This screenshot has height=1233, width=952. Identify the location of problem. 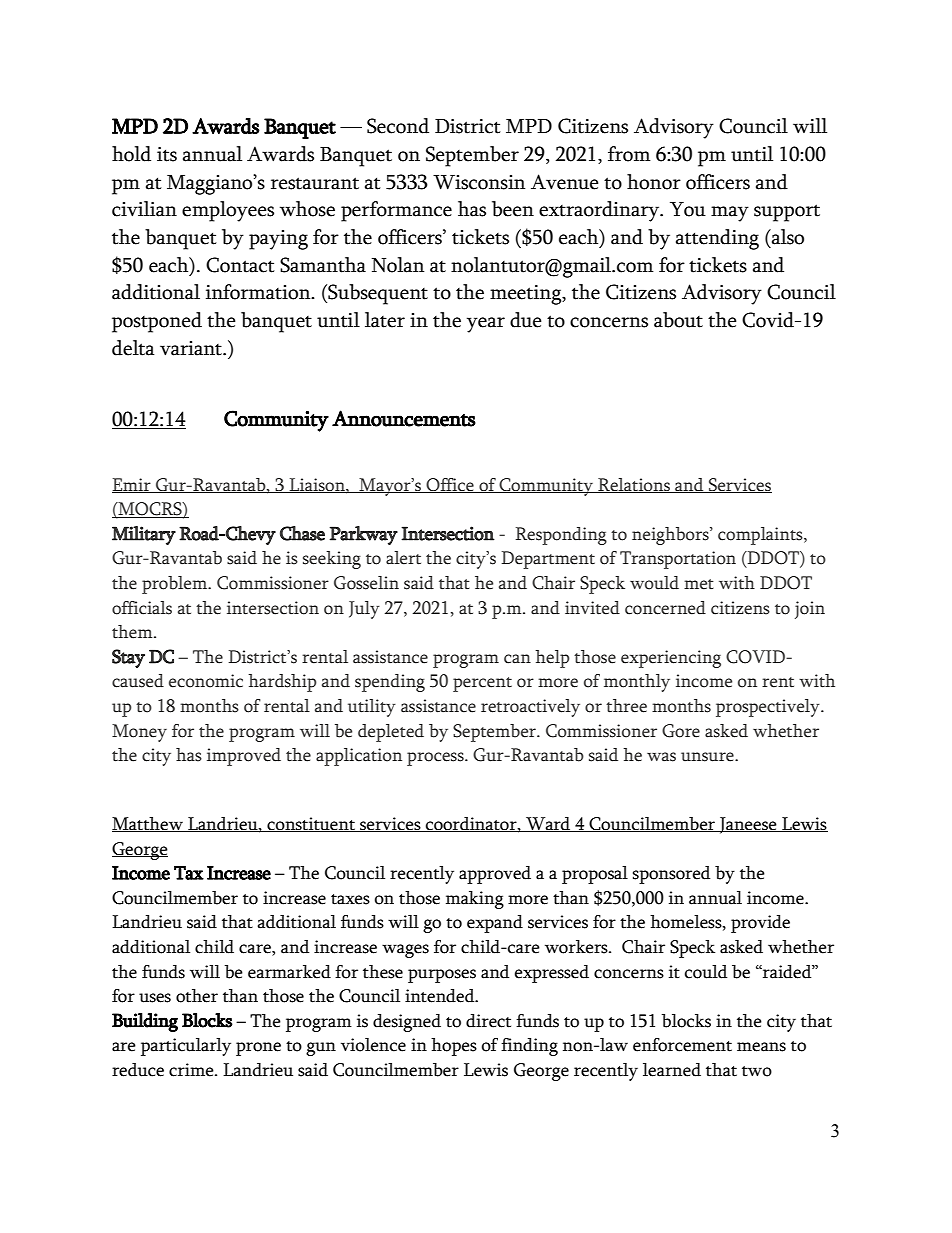
(176, 585).
